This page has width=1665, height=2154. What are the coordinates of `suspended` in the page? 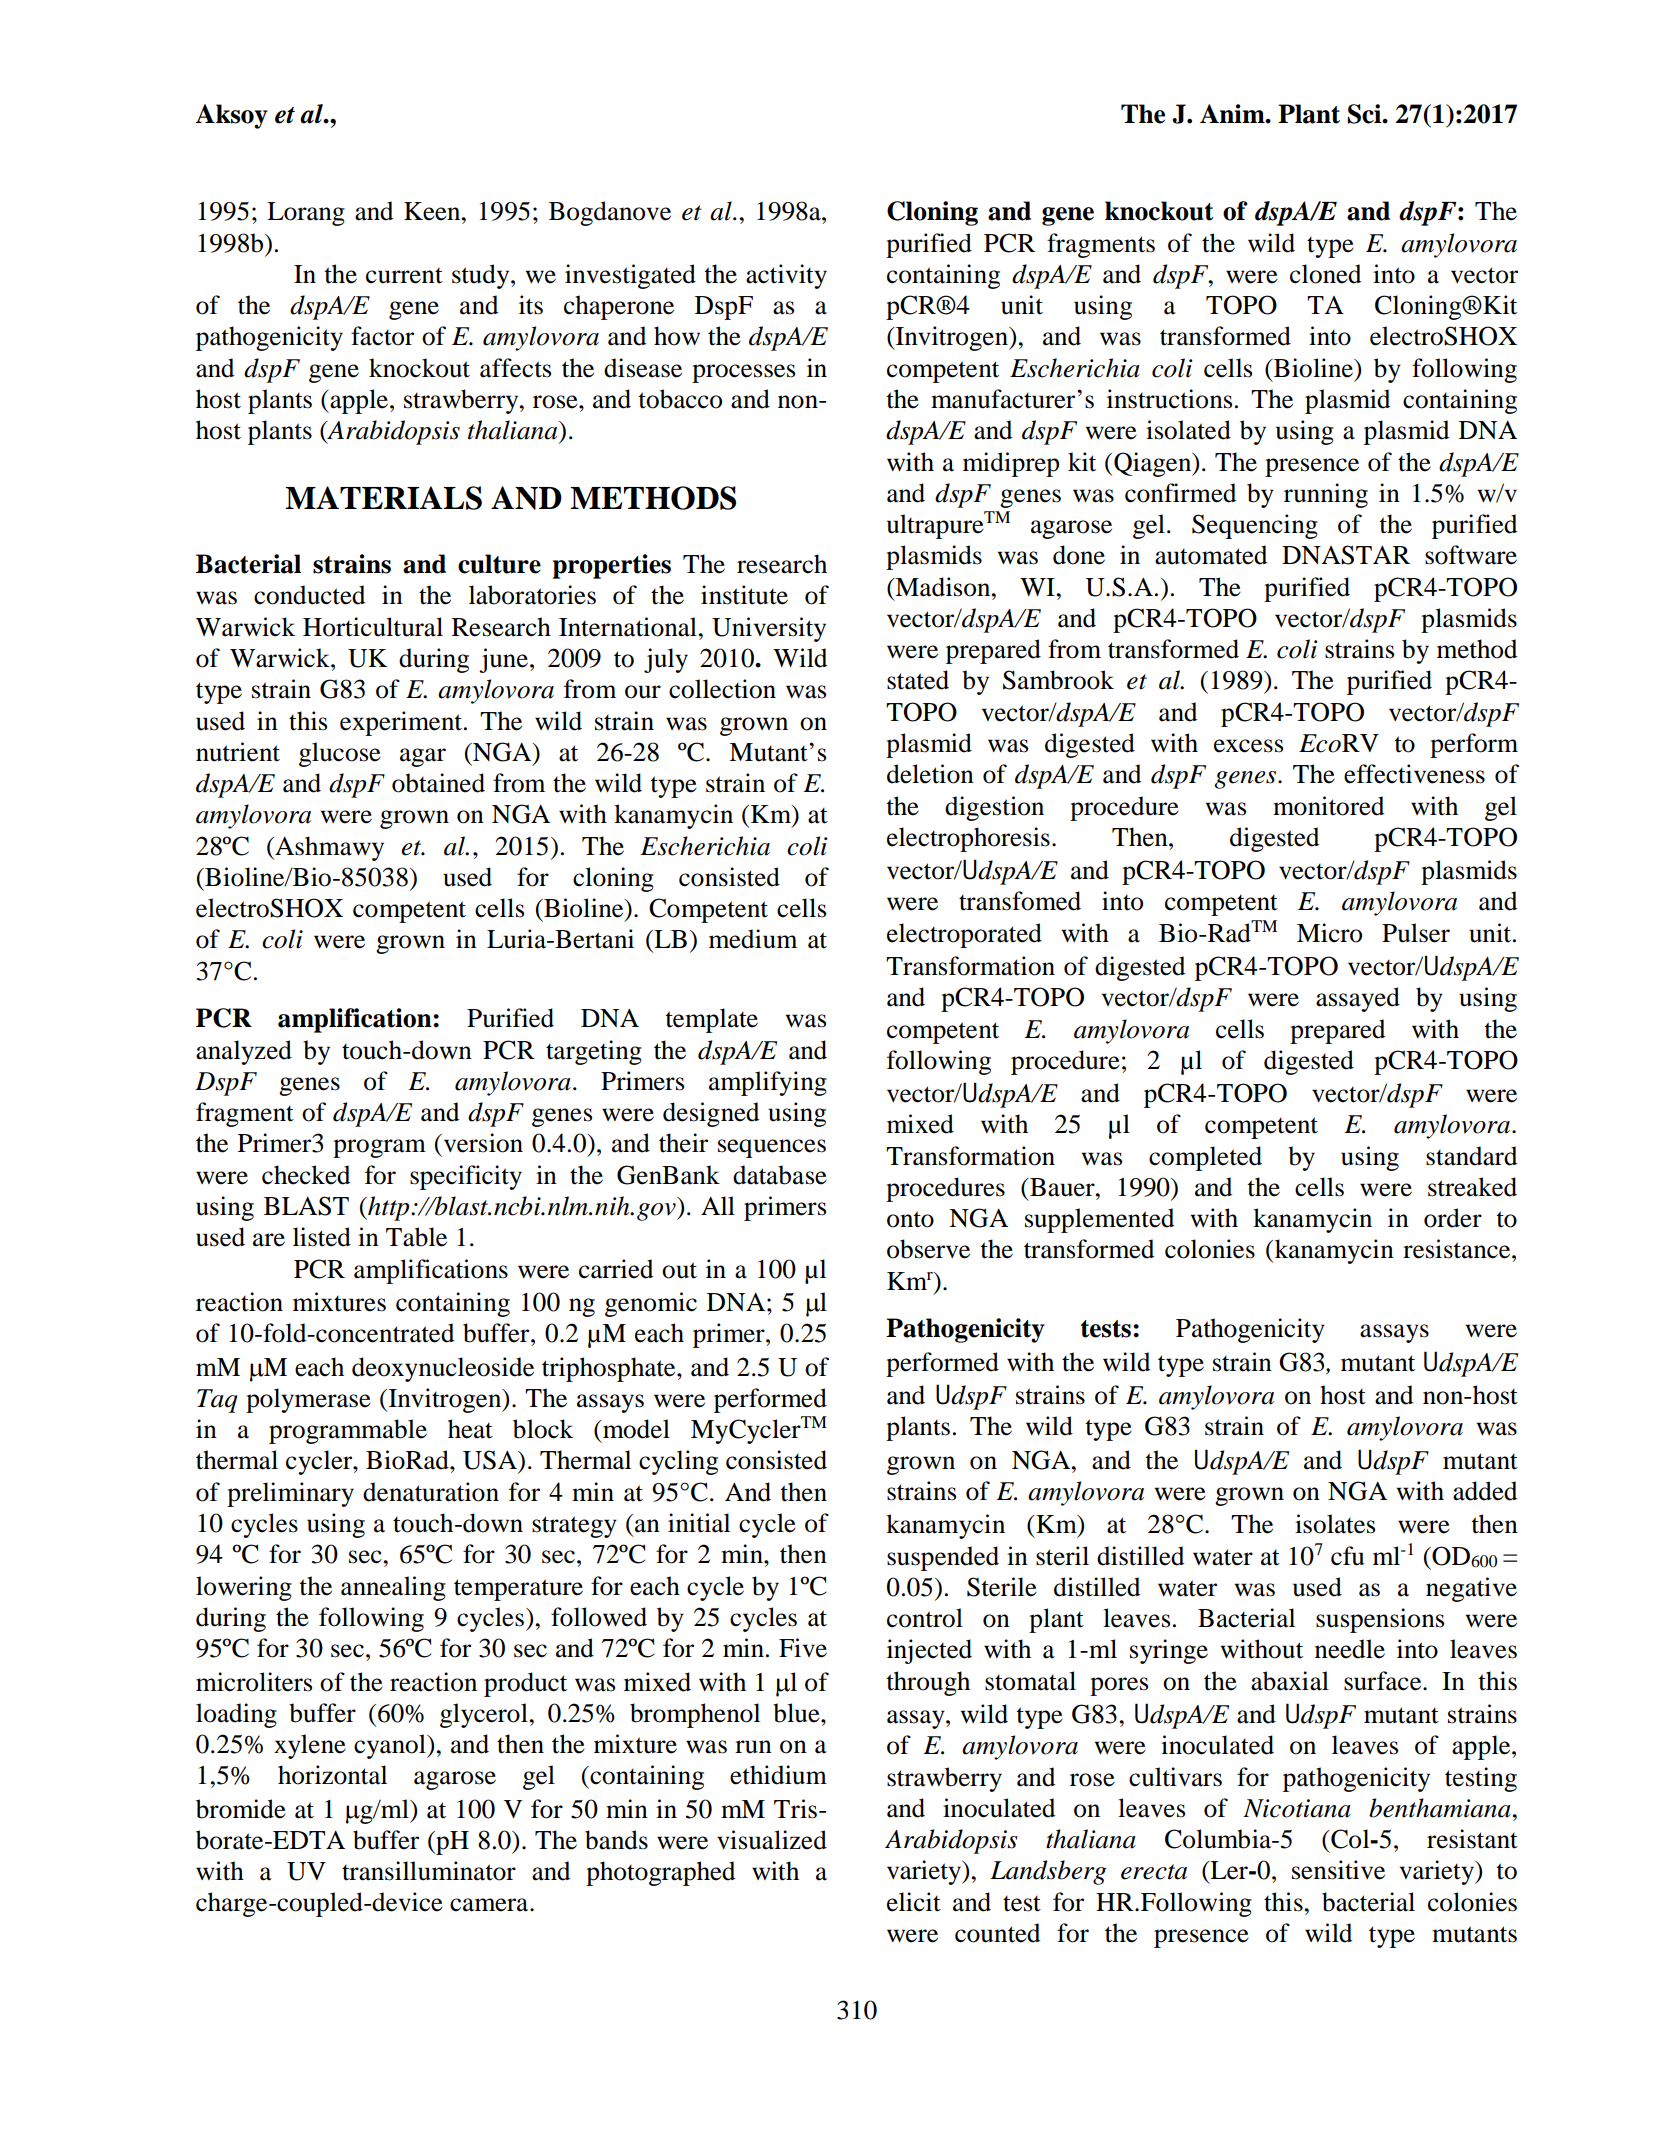 It's located at (943, 1558).
